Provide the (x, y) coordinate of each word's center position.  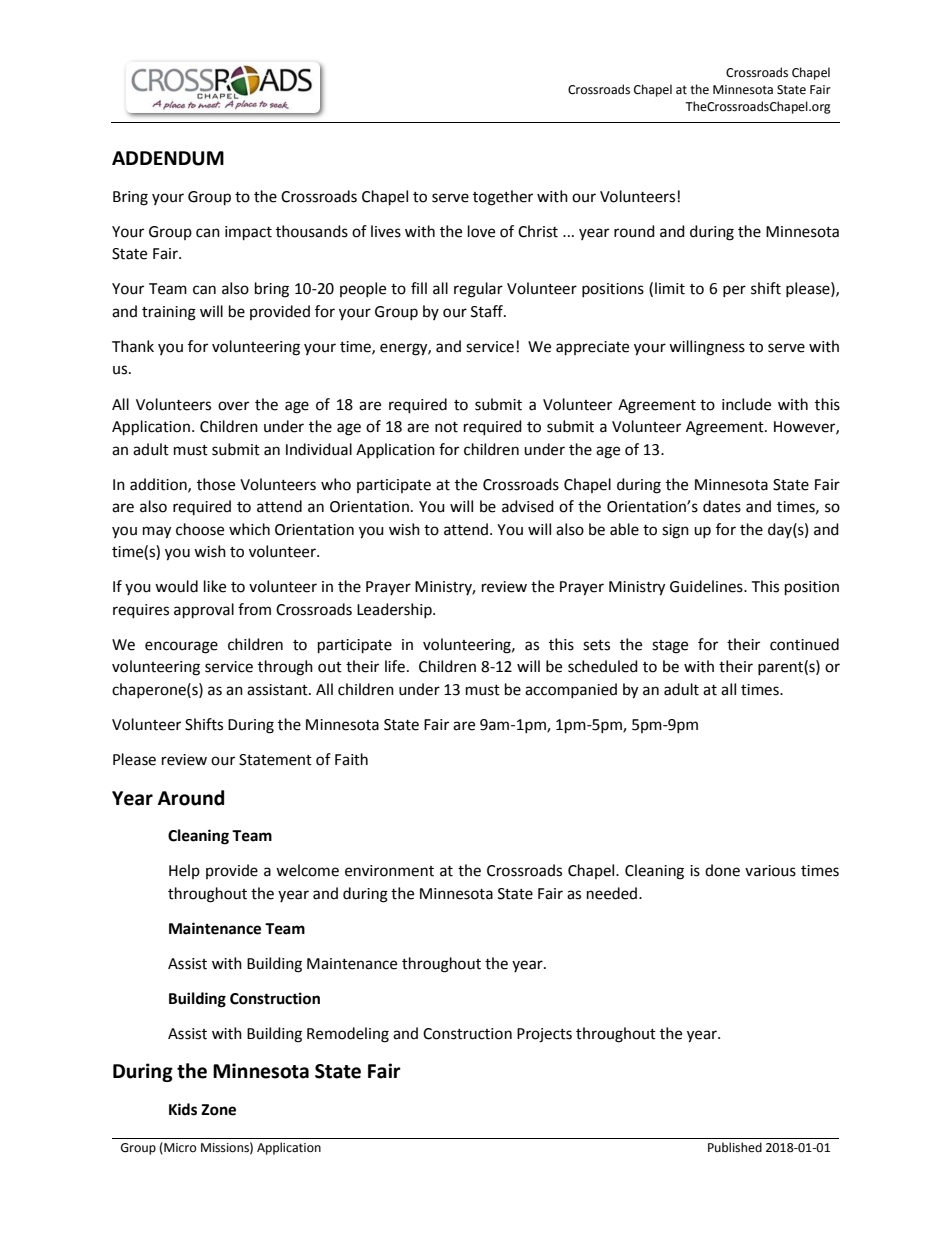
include (746, 404)
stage (670, 647)
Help (184, 871)
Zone (218, 1110)
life (395, 666)
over (233, 406)
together (503, 198)
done (722, 870)
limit (670, 288)
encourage (181, 647)
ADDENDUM (168, 158)
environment (389, 871)
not (446, 427)
